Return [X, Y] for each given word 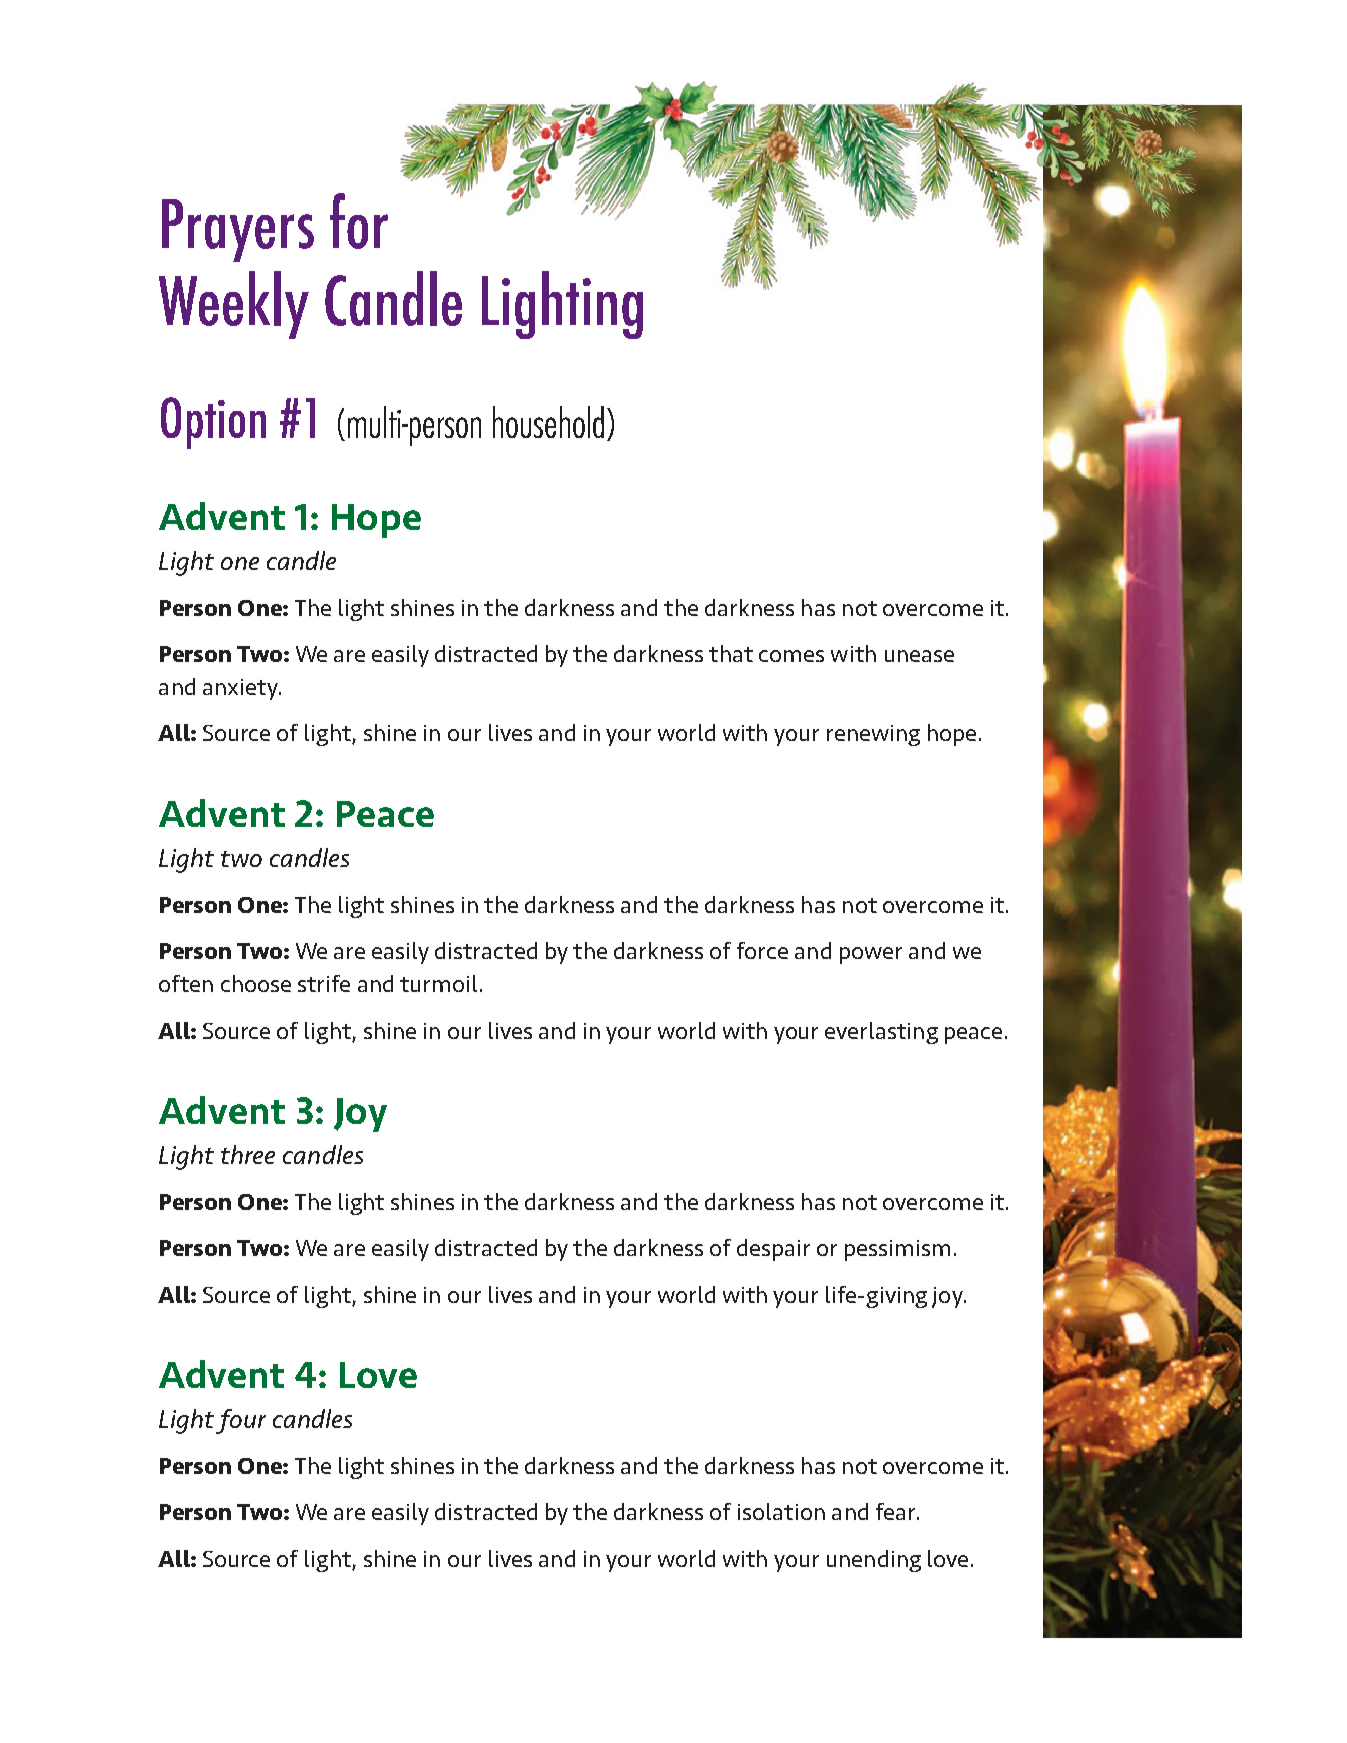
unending [874, 1561]
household [548, 422]
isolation [781, 1511]
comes [791, 656]
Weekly [234, 305]
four [241, 1421]
